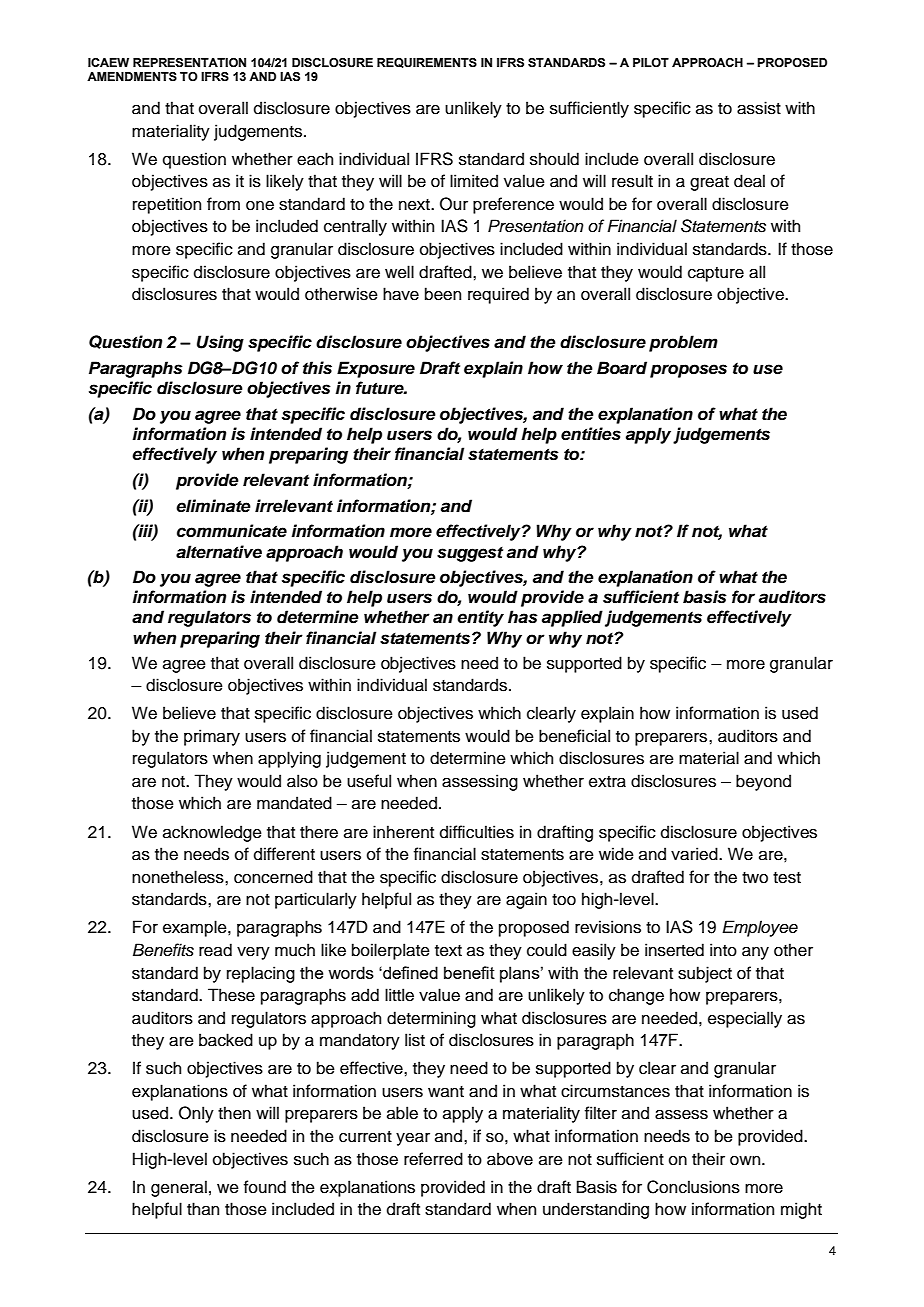  I want to click on suggest, so click(470, 554).
